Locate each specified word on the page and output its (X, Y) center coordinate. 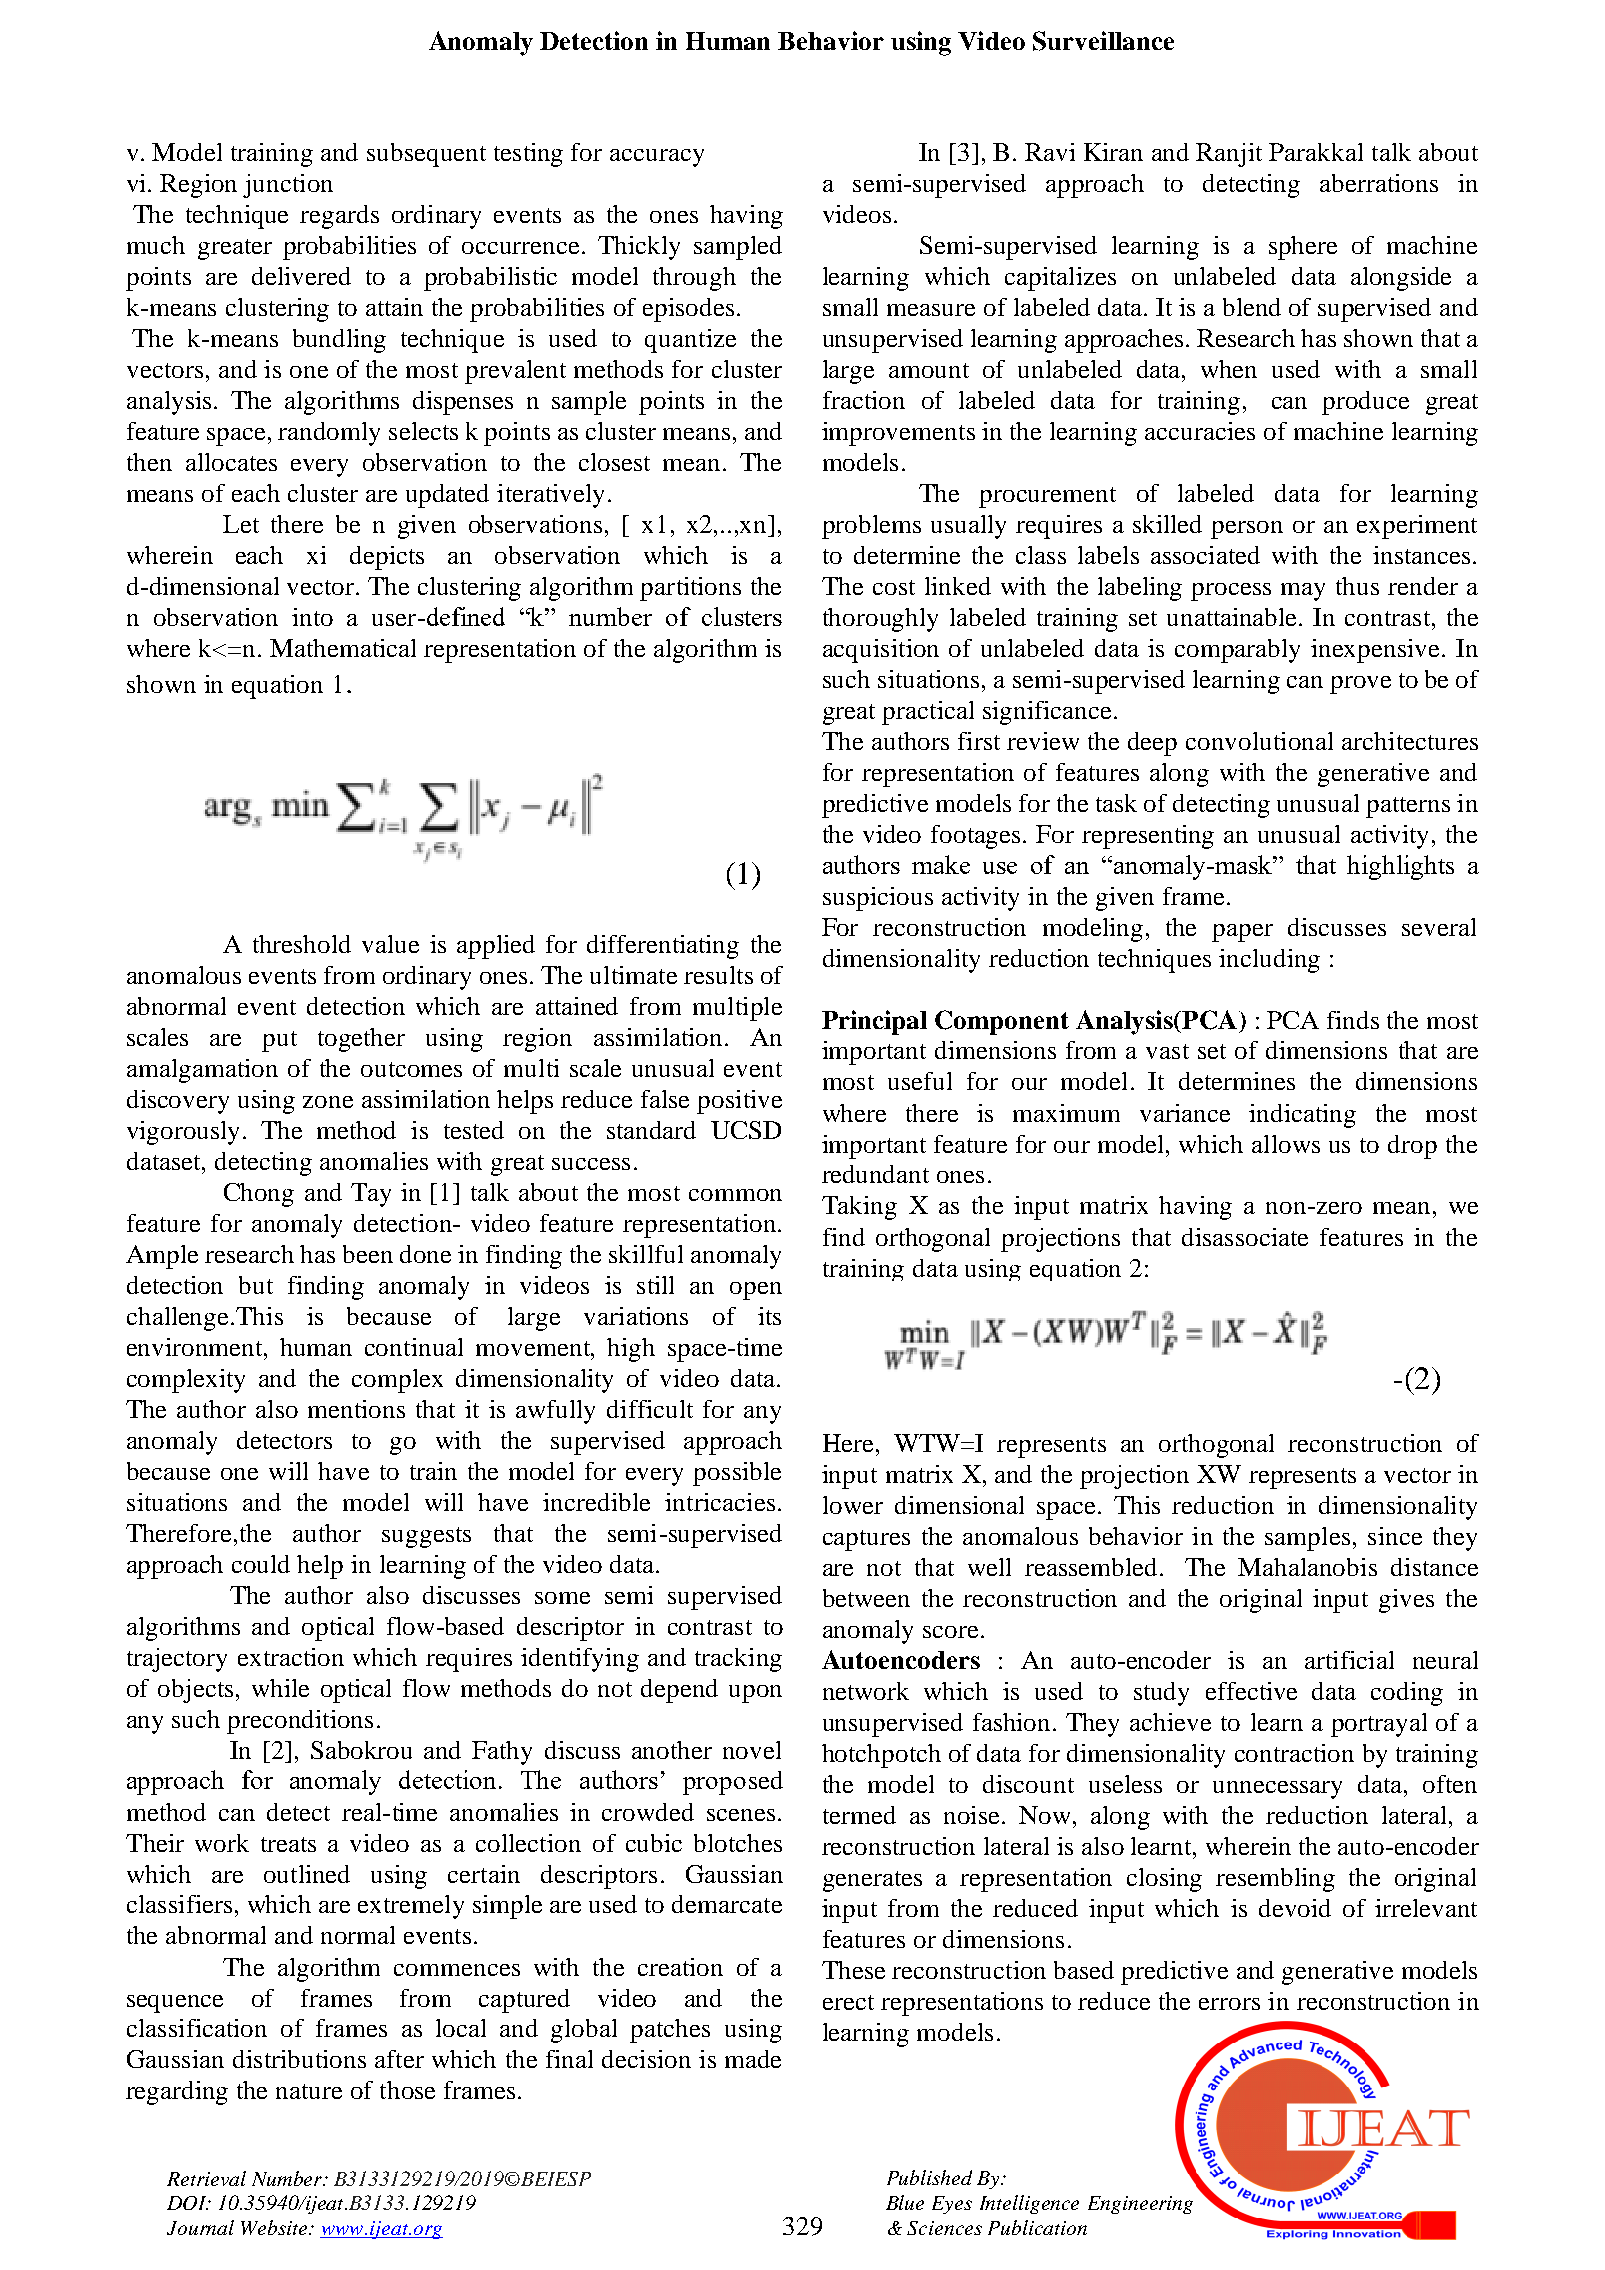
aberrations (1379, 183)
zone (328, 1102)
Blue (905, 2202)
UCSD (746, 1130)
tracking (738, 1660)
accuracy (657, 158)
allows (1286, 1144)
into (312, 617)
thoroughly (880, 620)
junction (288, 186)
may (1303, 592)
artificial (1349, 1660)
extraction (291, 1657)
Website (275, 2227)
